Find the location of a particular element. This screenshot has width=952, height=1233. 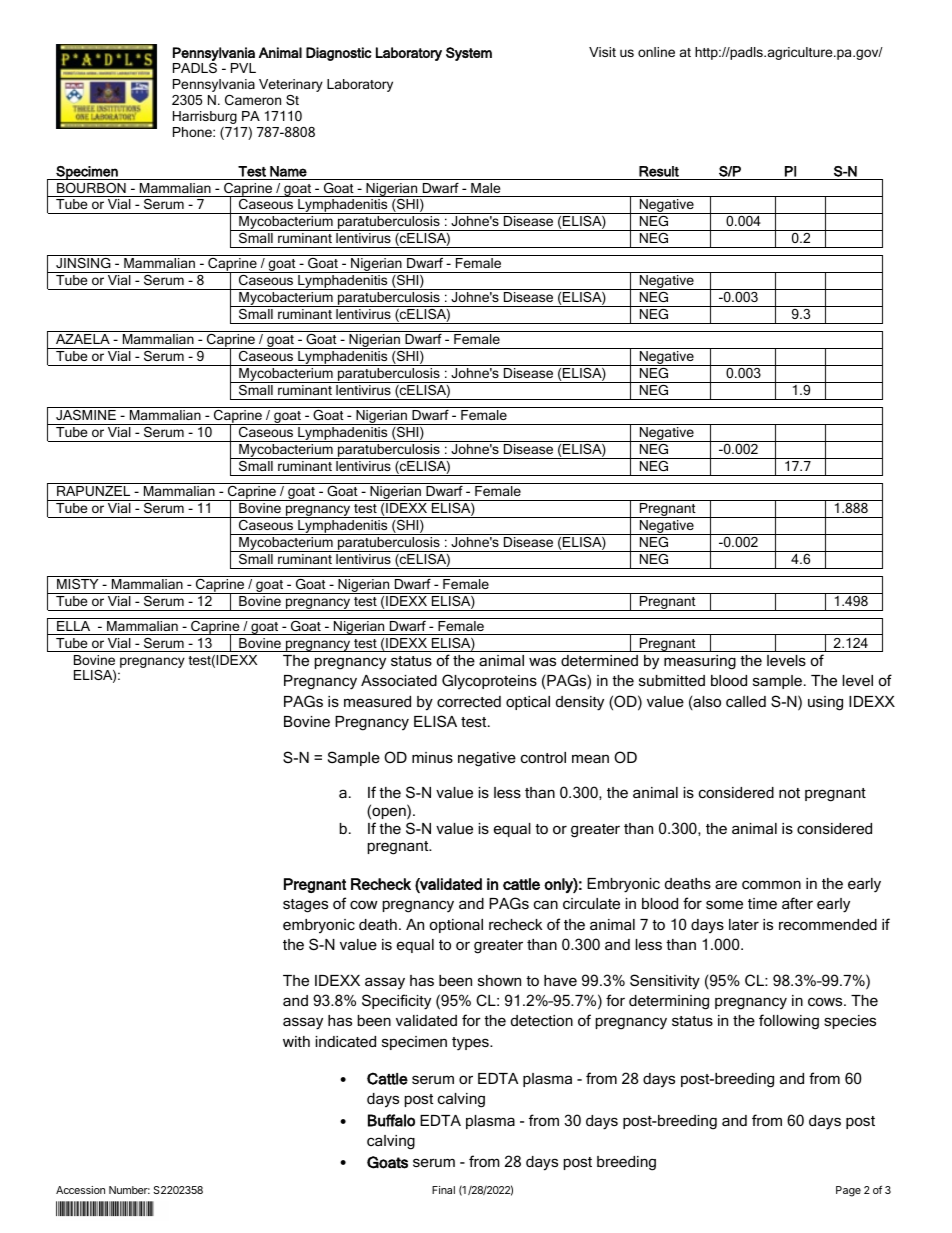

Harrisburg is located at coordinates (205, 117).
